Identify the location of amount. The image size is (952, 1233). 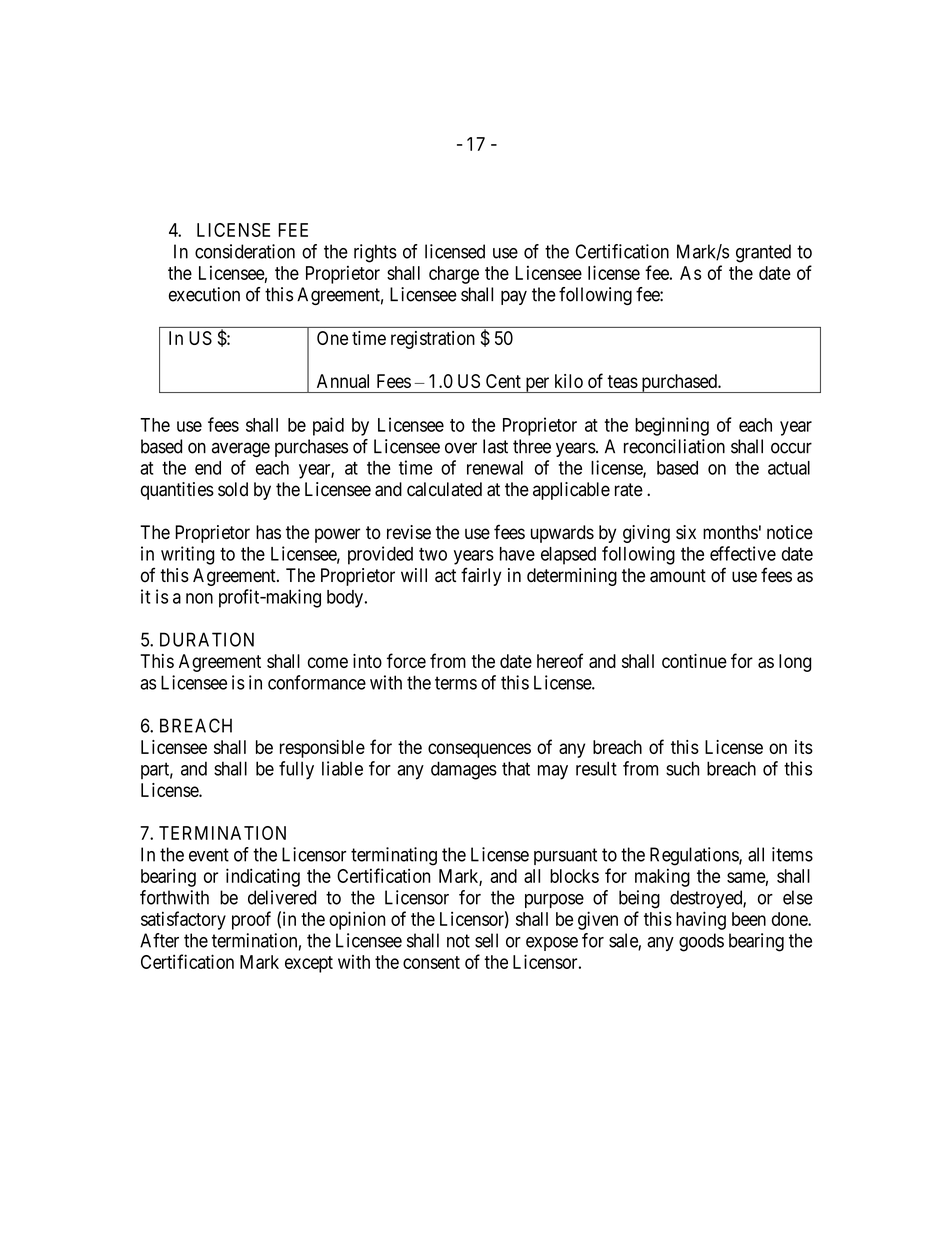
(678, 576).
